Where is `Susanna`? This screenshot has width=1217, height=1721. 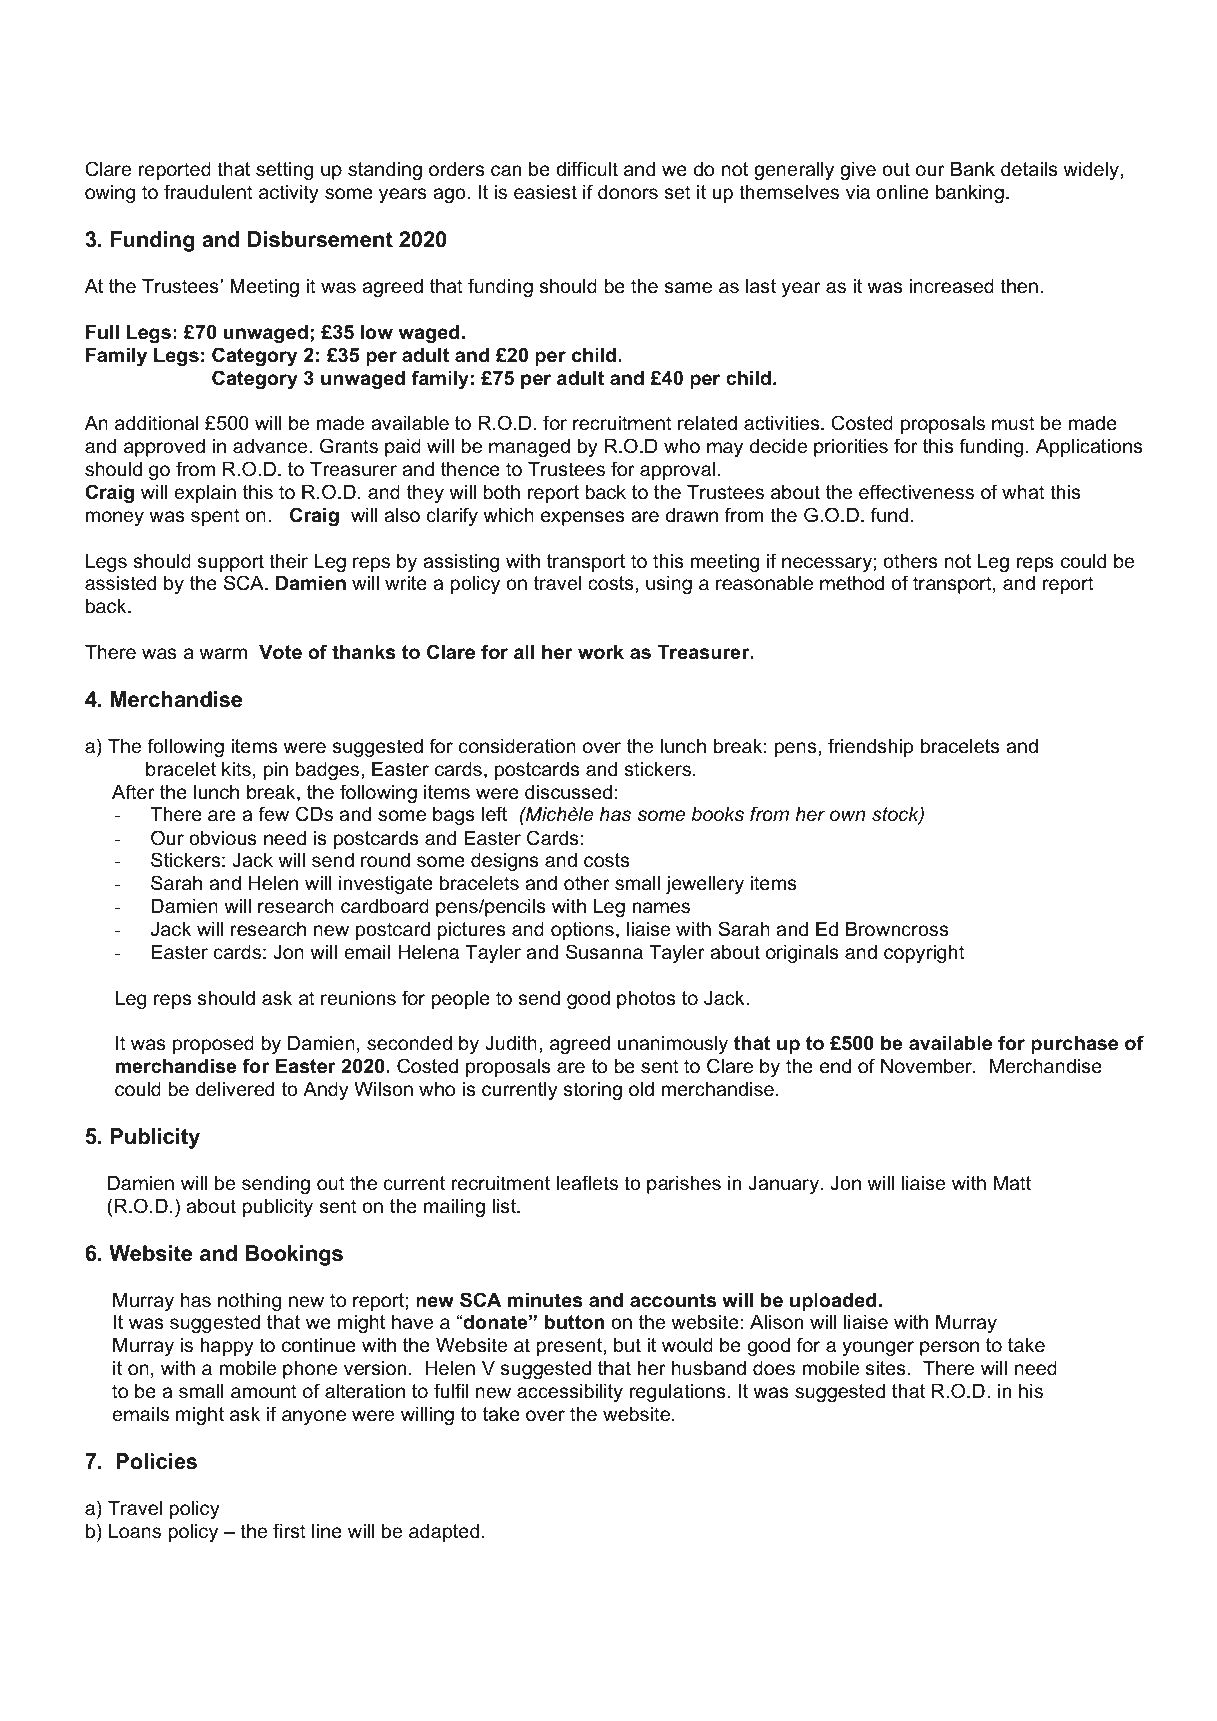
Susanna is located at coordinates (604, 952).
